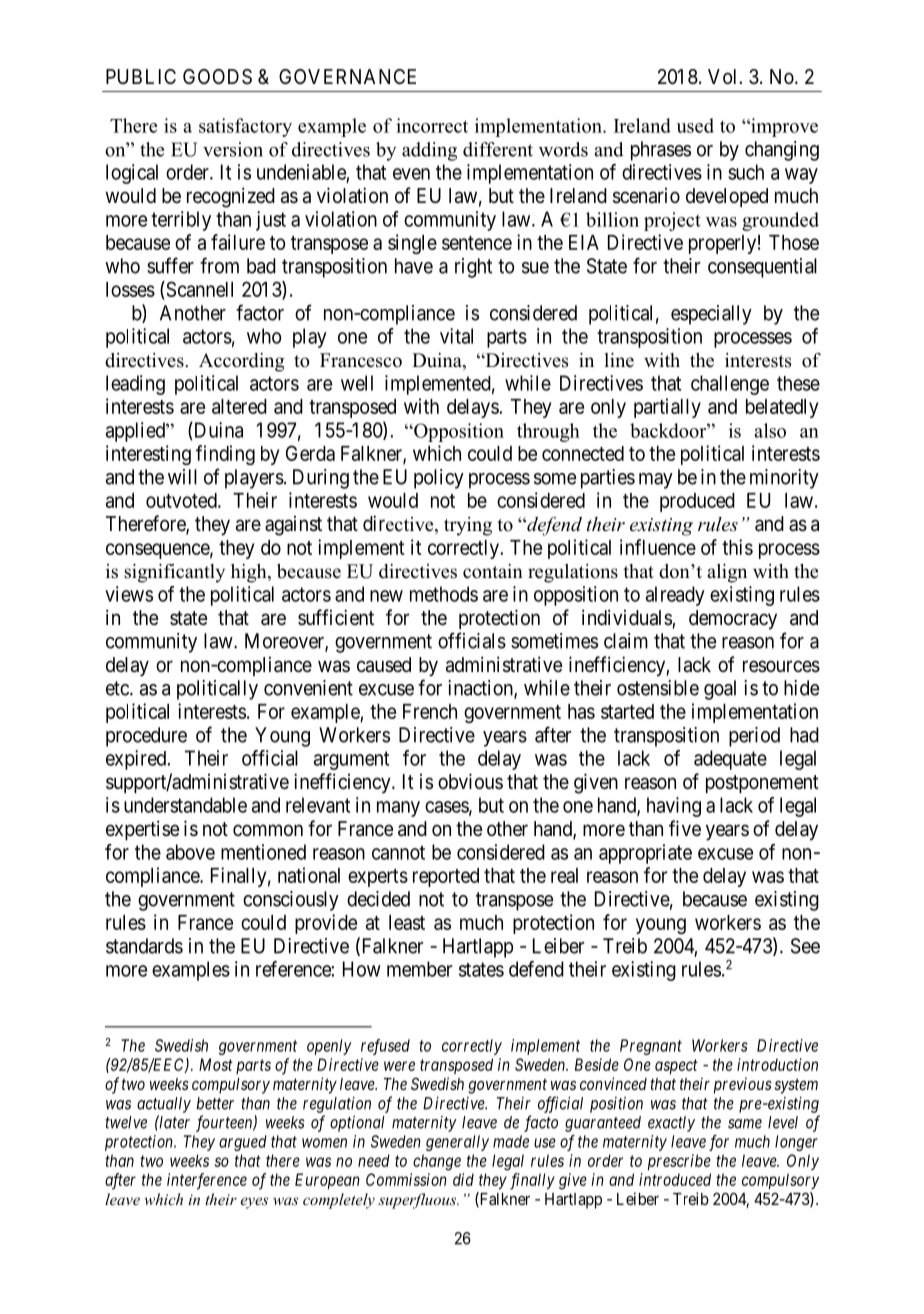 The width and height of the document is (924, 1314). Describe the element at coordinates (679, 1162) in the document. I see `prescribe` at that location.
